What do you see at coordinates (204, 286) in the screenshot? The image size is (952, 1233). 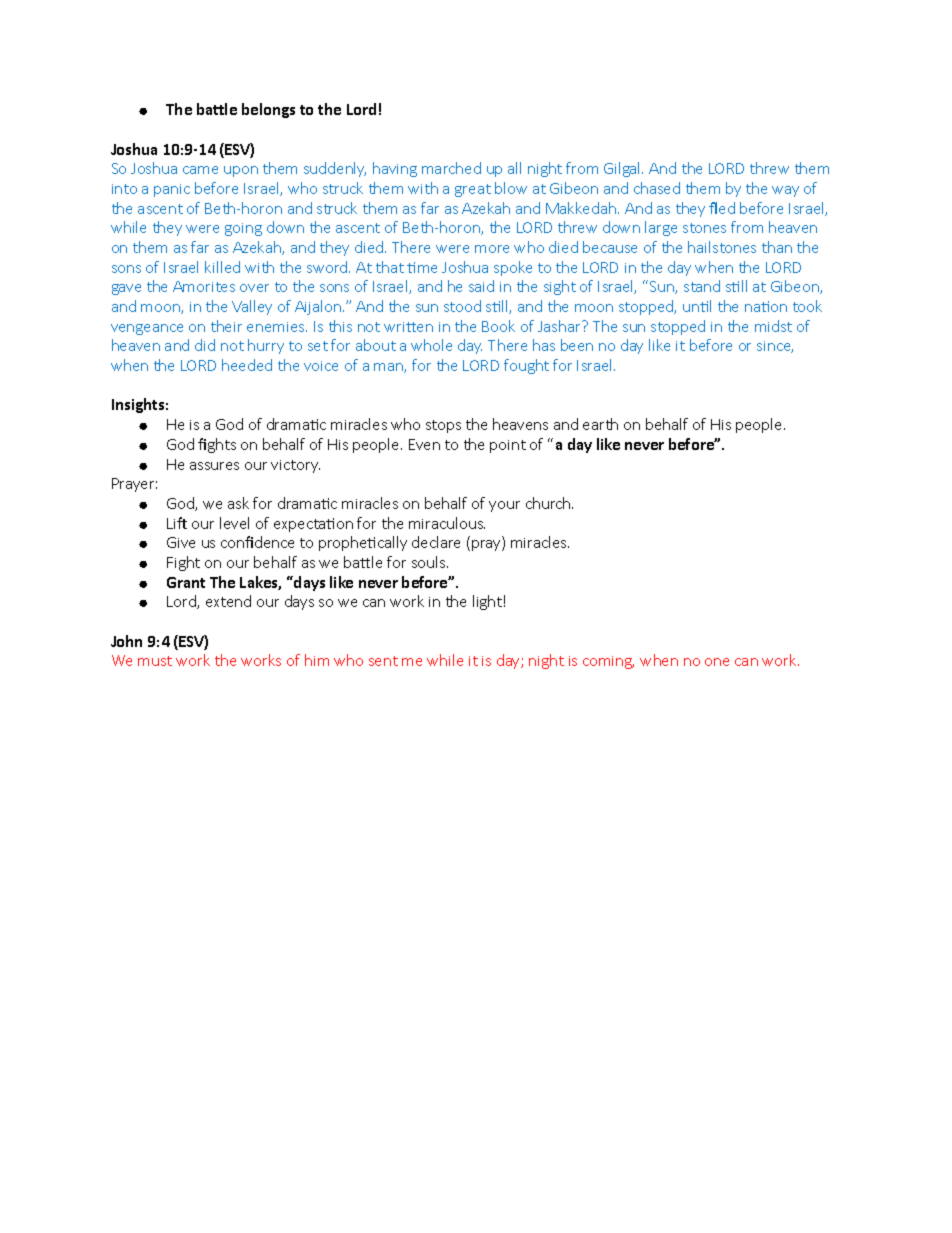 I see `Amorites` at bounding box center [204, 286].
